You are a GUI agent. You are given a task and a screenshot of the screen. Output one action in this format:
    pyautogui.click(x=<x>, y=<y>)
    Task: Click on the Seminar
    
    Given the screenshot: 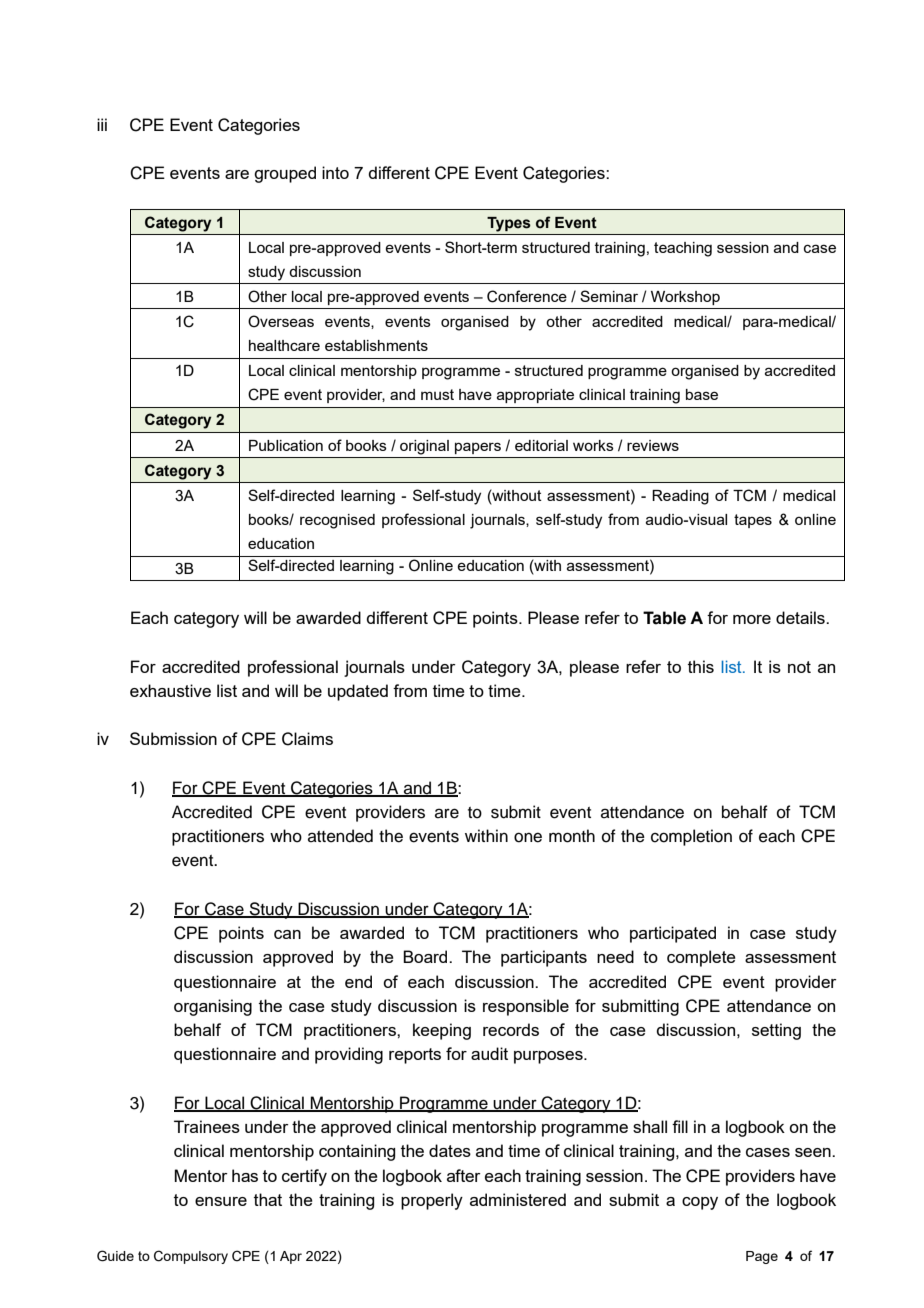 What is the action you would take?
    pyautogui.click(x=609, y=296)
